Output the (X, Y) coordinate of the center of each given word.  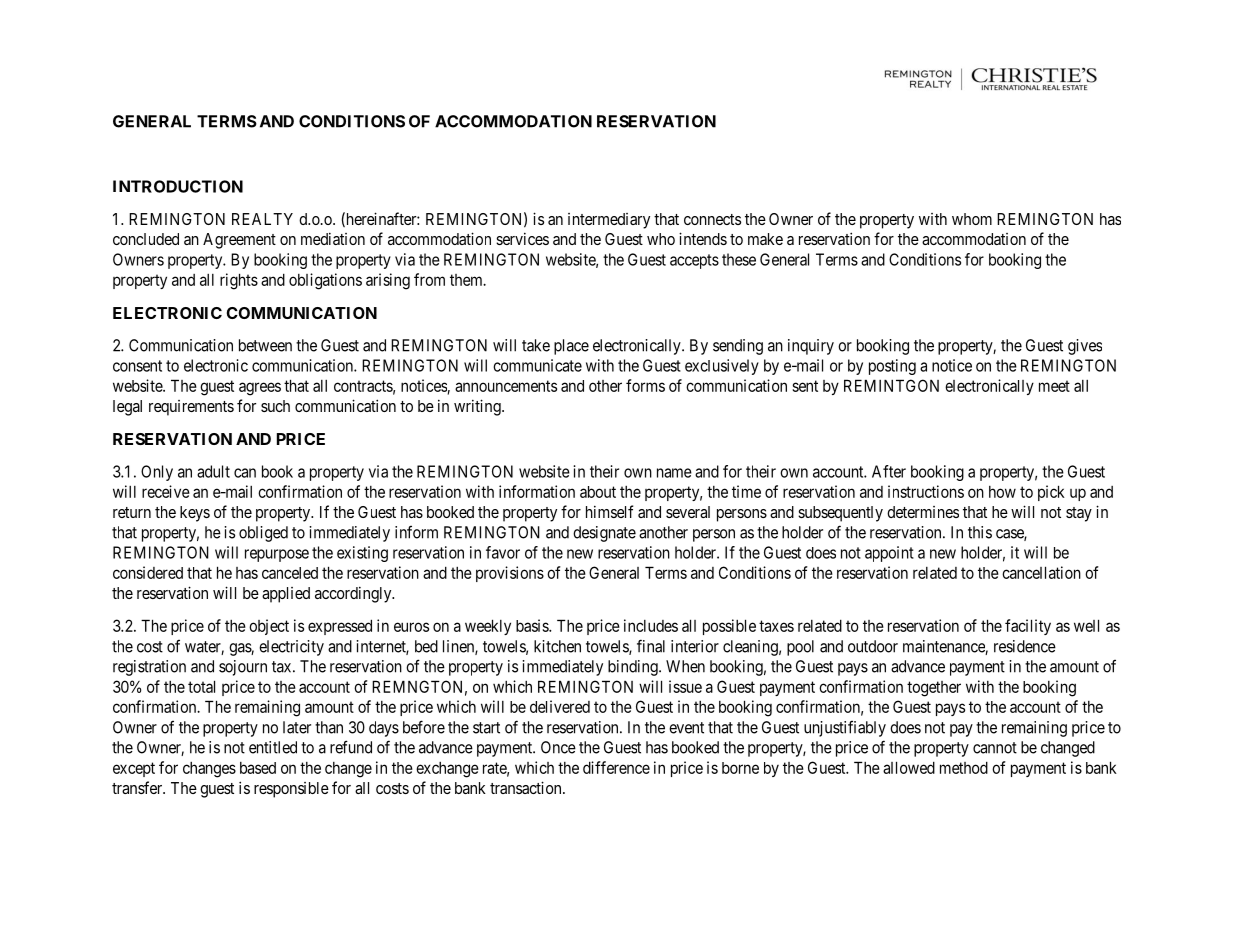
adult (213, 471)
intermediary (609, 221)
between (265, 345)
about (598, 492)
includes (651, 625)
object (269, 627)
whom (972, 219)
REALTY (262, 219)
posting (892, 367)
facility (1028, 627)
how (1002, 492)
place (571, 347)
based (258, 768)
